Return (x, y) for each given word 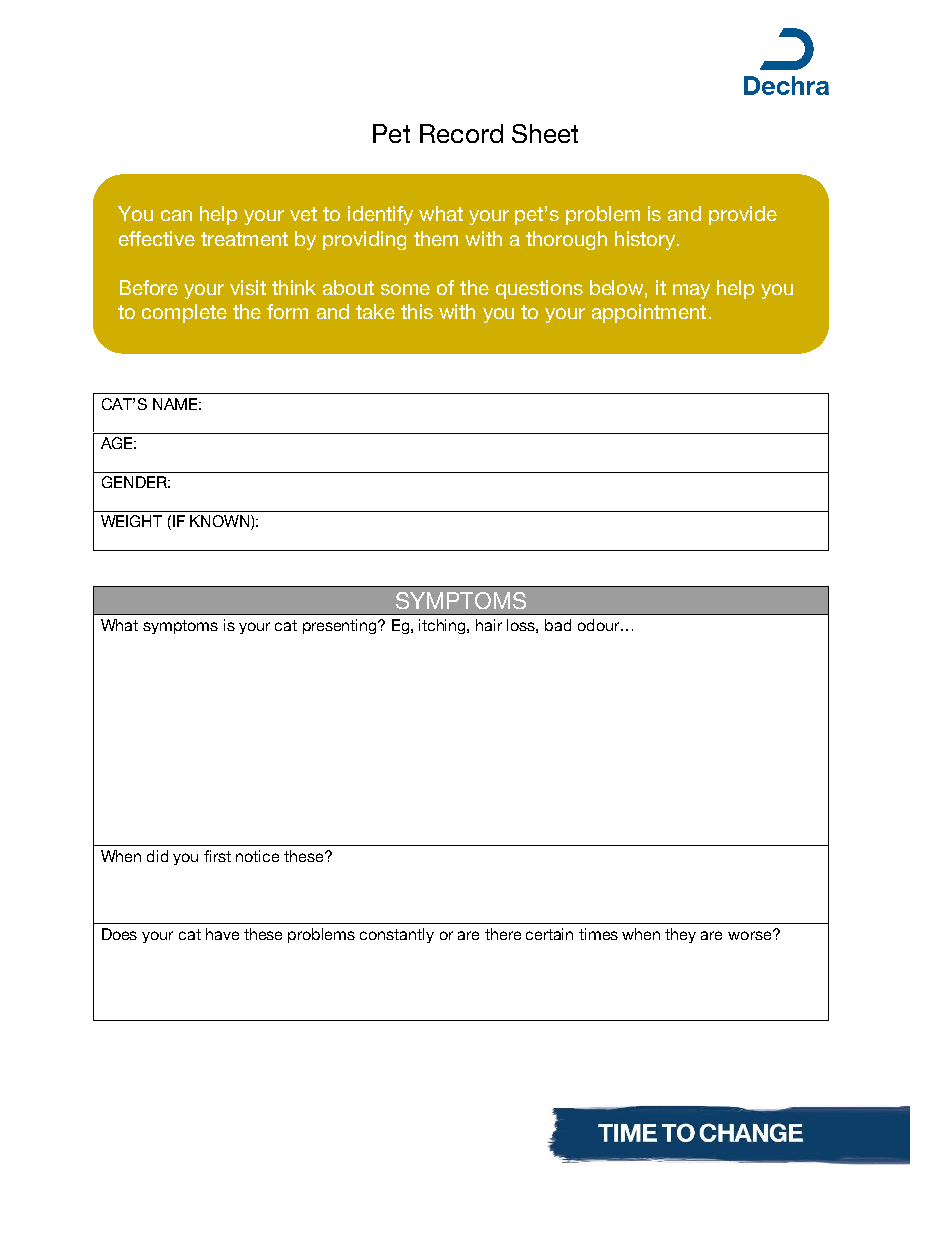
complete (184, 313)
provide (743, 215)
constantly (397, 935)
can (176, 215)
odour (600, 625)
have (222, 934)
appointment (649, 313)
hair (489, 625)
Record (461, 133)
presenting (341, 626)
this (417, 311)
